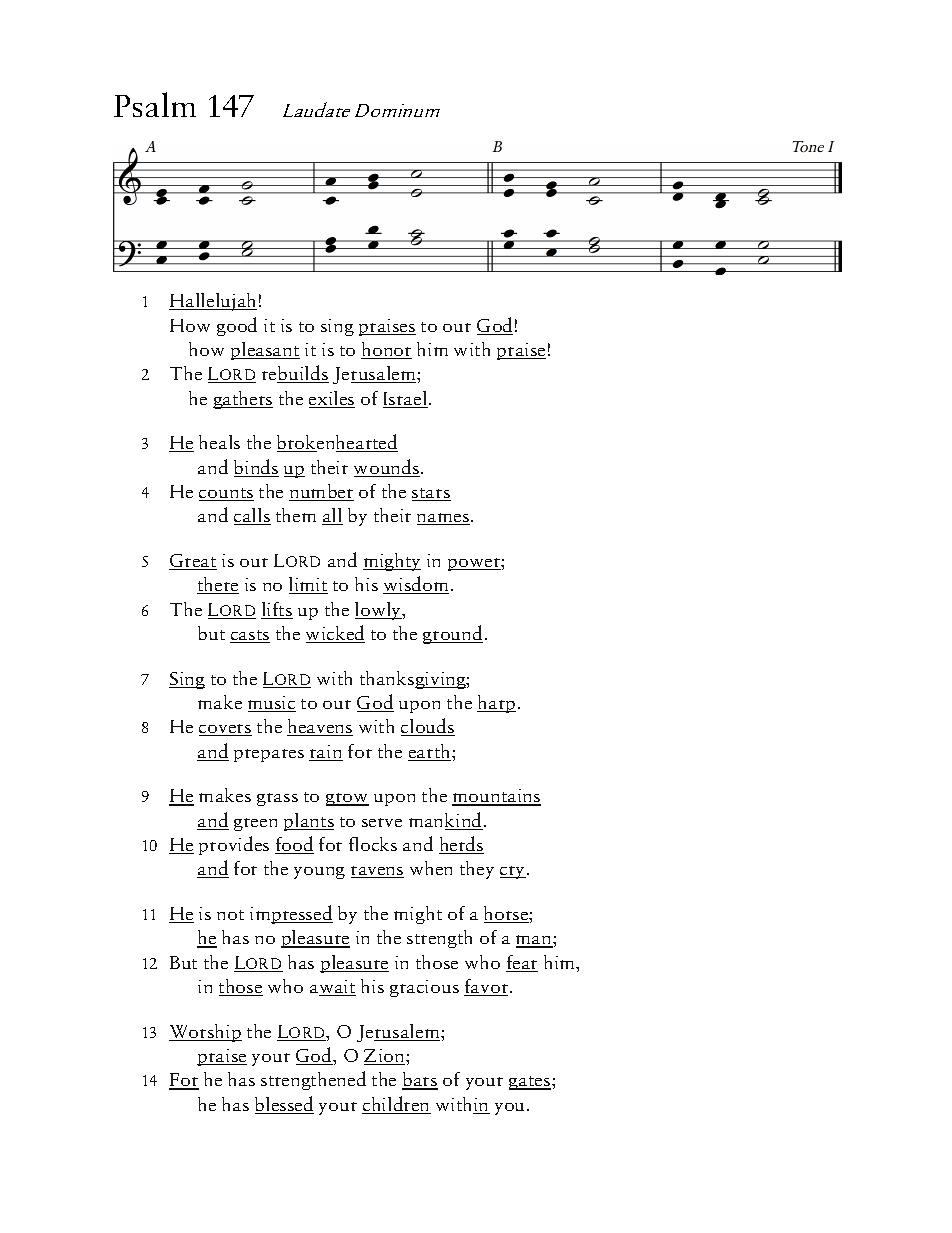  What do you see at coordinates (431, 494) in the screenshot?
I see `stars` at bounding box center [431, 494].
